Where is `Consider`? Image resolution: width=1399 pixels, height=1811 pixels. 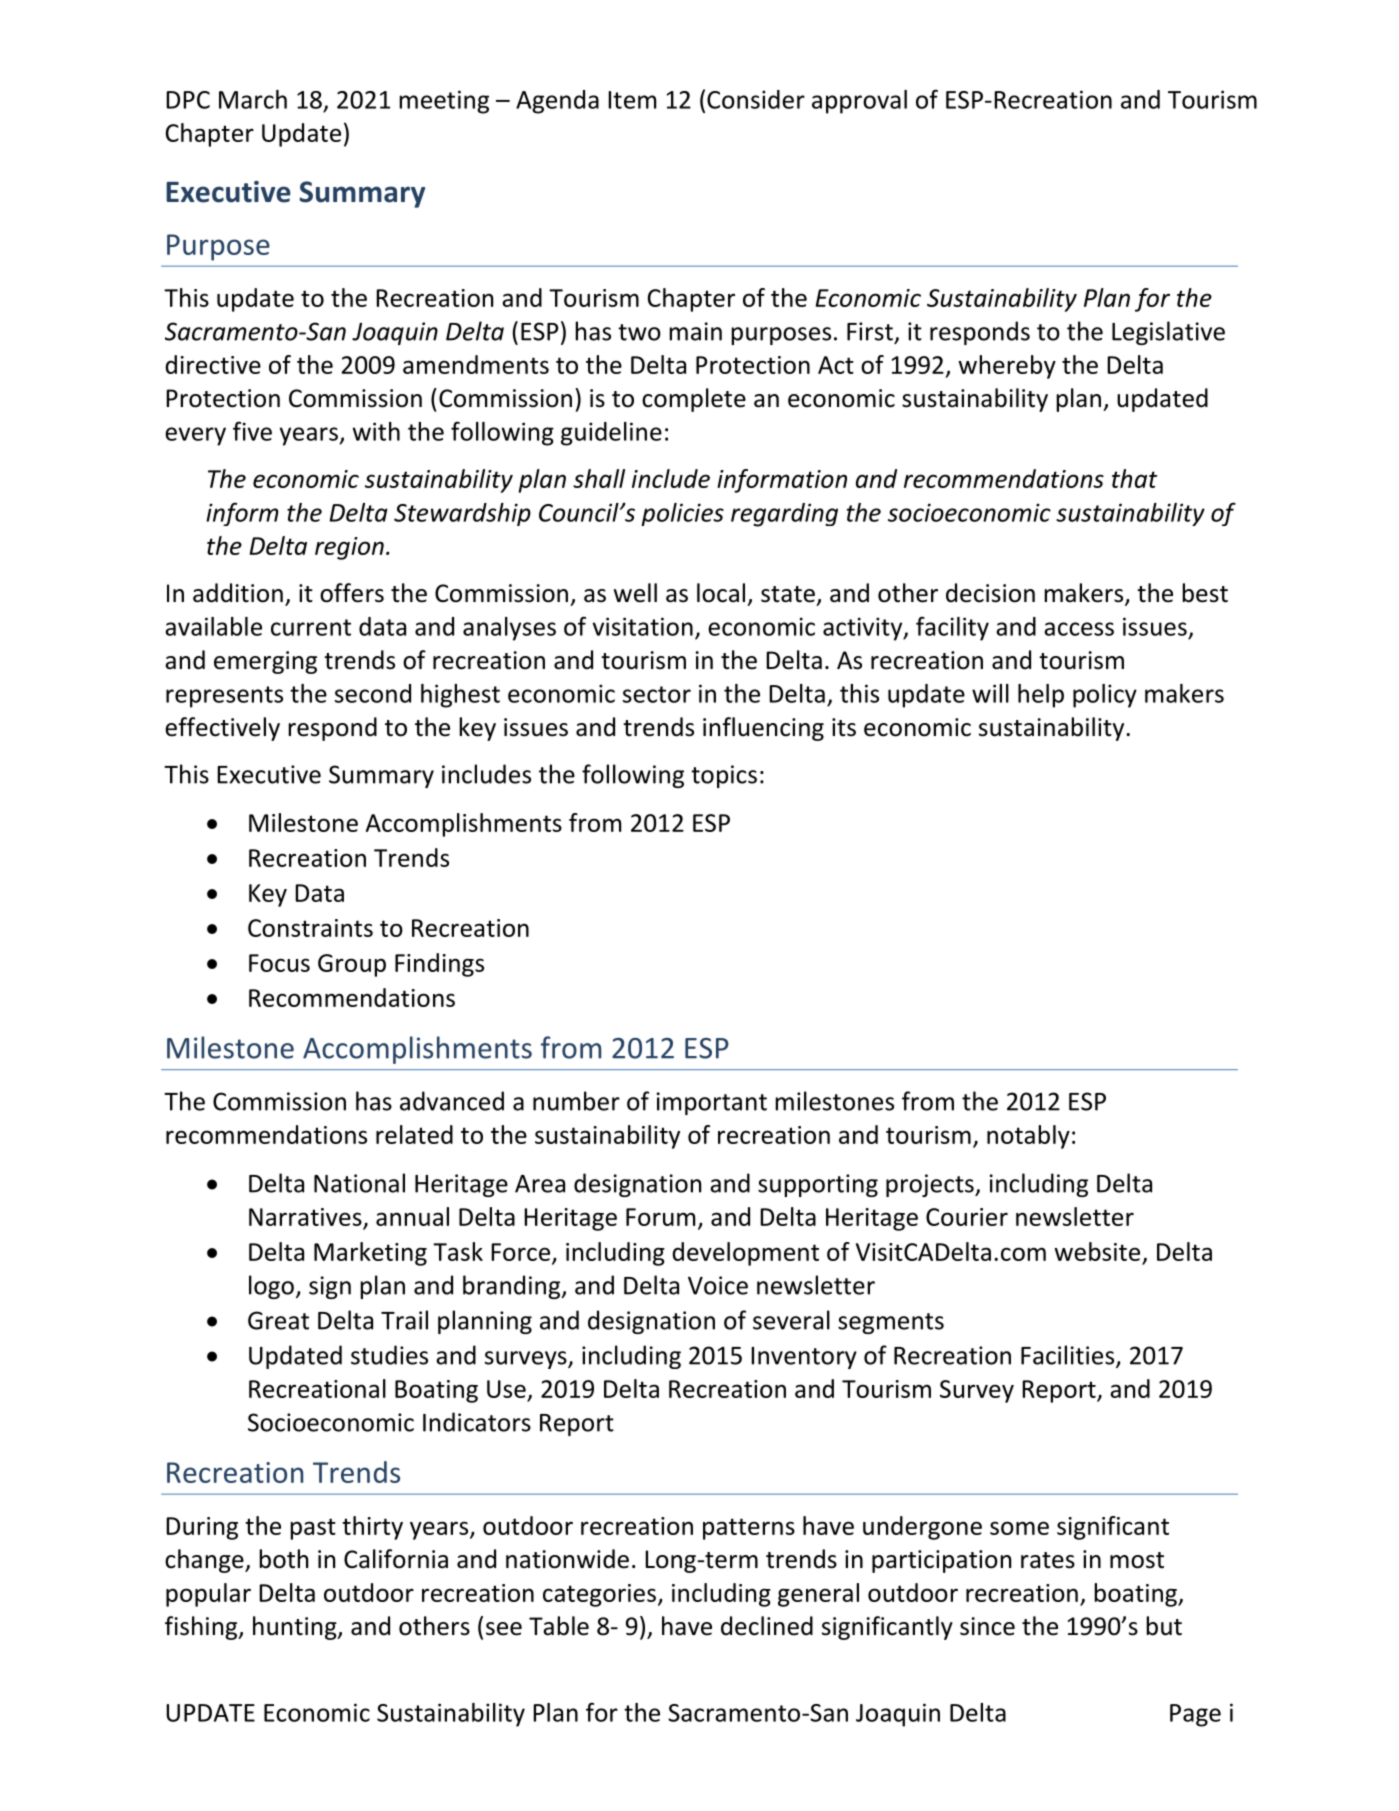
Consider is located at coordinates (756, 99).
